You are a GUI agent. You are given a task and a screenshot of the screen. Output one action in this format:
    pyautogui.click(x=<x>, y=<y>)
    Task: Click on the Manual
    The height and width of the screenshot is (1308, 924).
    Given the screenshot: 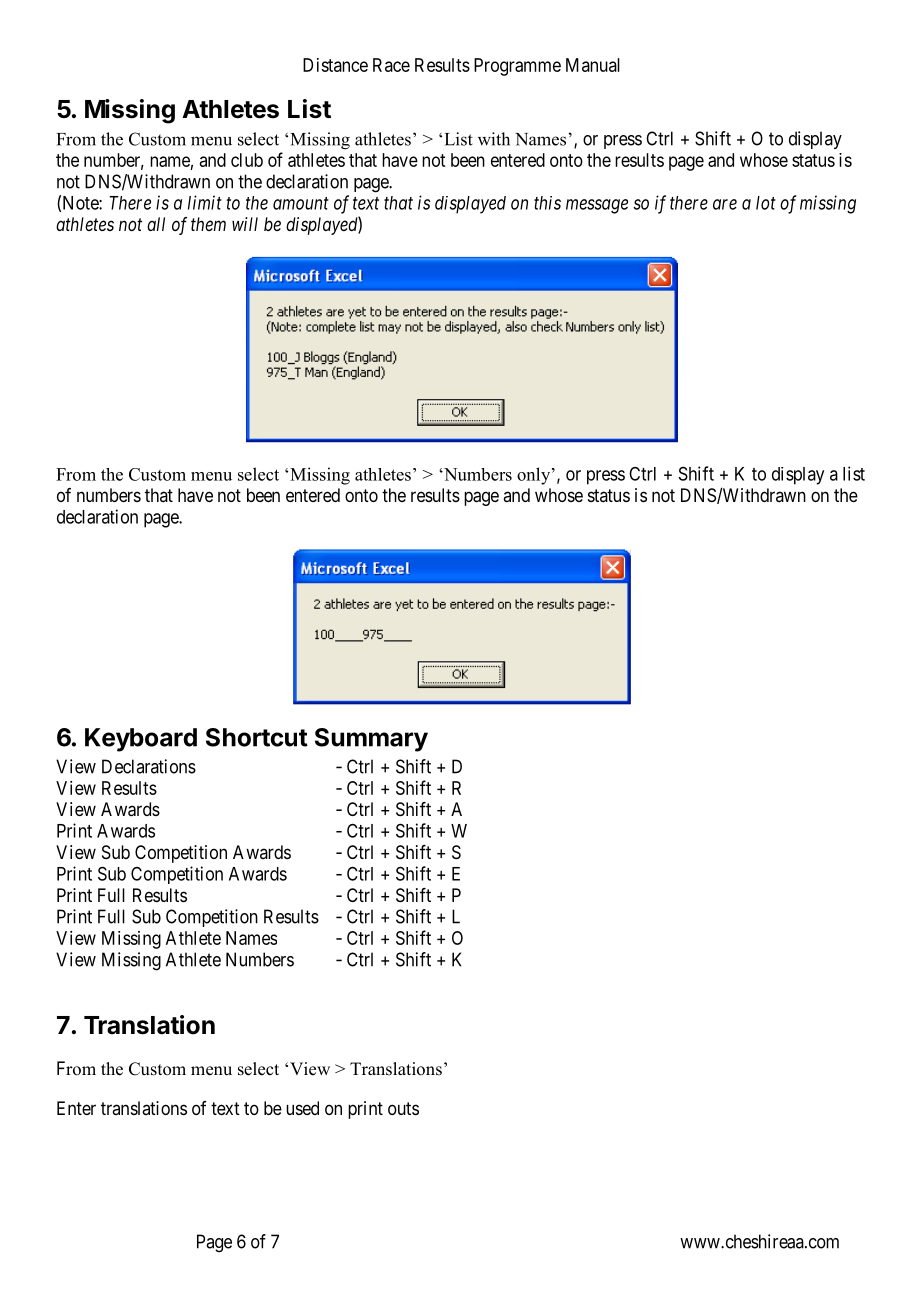 What is the action you would take?
    pyautogui.click(x=593, y=65)
